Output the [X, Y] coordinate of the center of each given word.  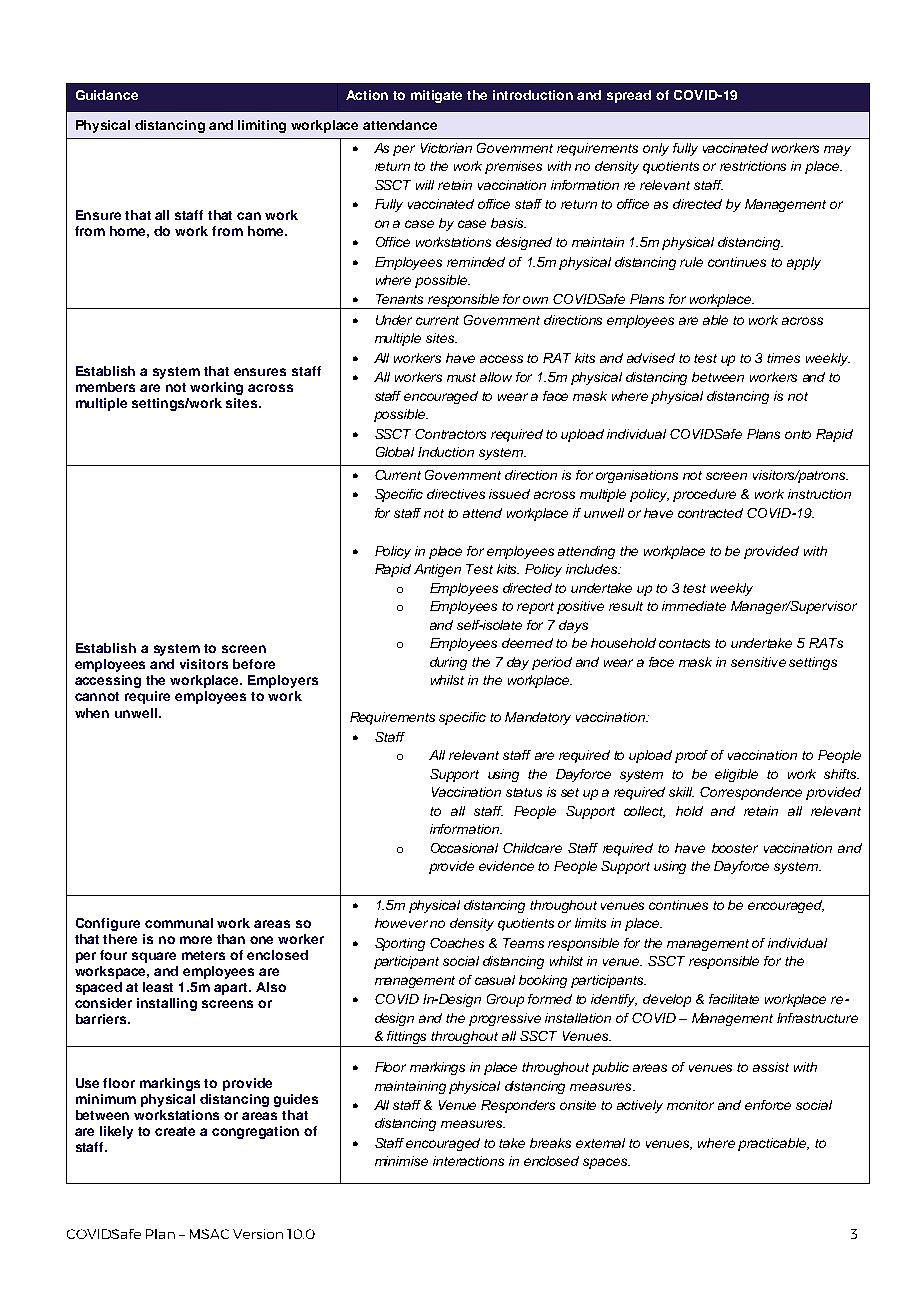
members [105, 387]
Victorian [446, 148]
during [448, 663]
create [175, 1131]
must [461, 377]
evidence [506, 866]
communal [179, 923]
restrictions [753, 166]
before [254, 664]
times [783, 358]
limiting [262, 126]
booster [735, 848]
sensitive [758, 662]
